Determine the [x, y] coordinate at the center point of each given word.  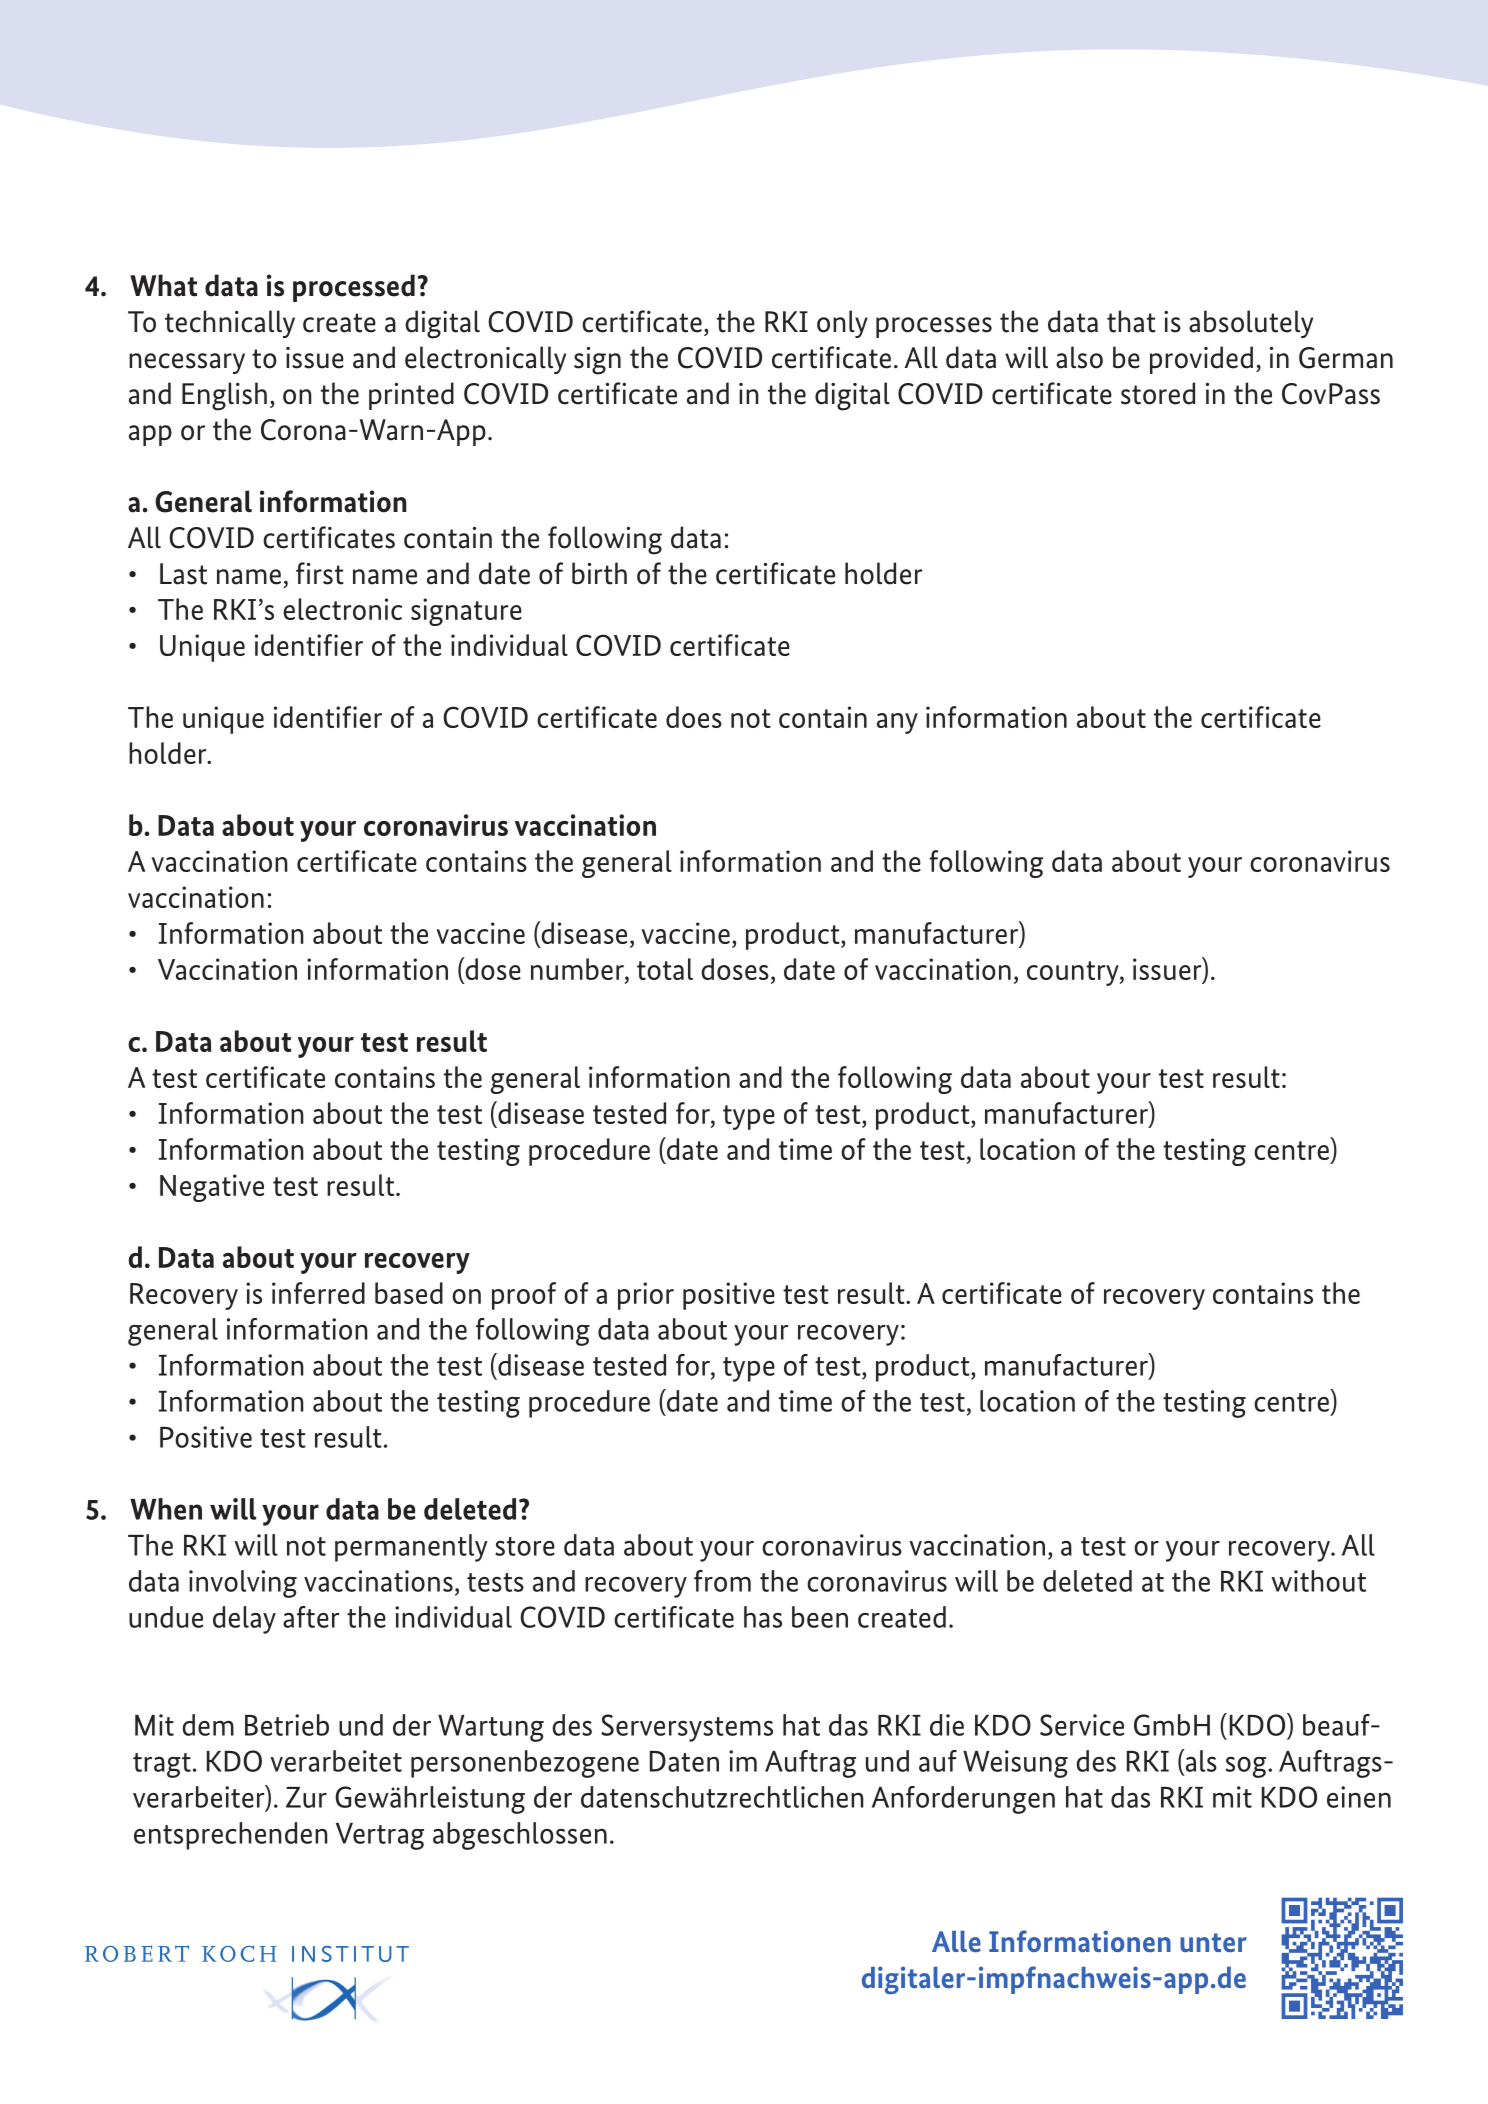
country [1074, 973]
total [665, 969]
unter [1213, 1942]
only [842, 324]
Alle [956, 1941]
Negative [212, 1188]
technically [230, 324]
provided [1201, 360]
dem [208, 1725]
